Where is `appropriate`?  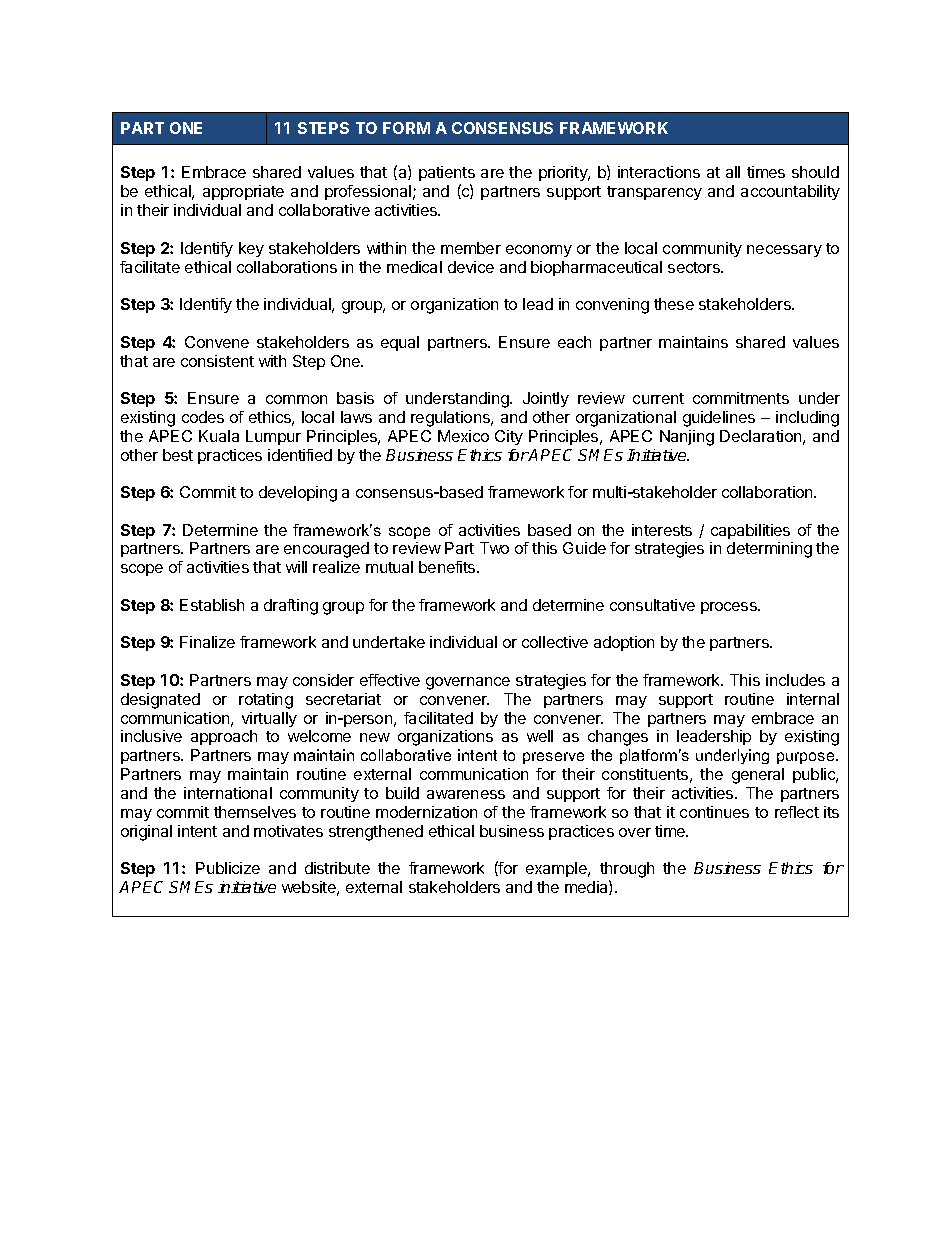 appropriate is located at coordinates (243, 192).
